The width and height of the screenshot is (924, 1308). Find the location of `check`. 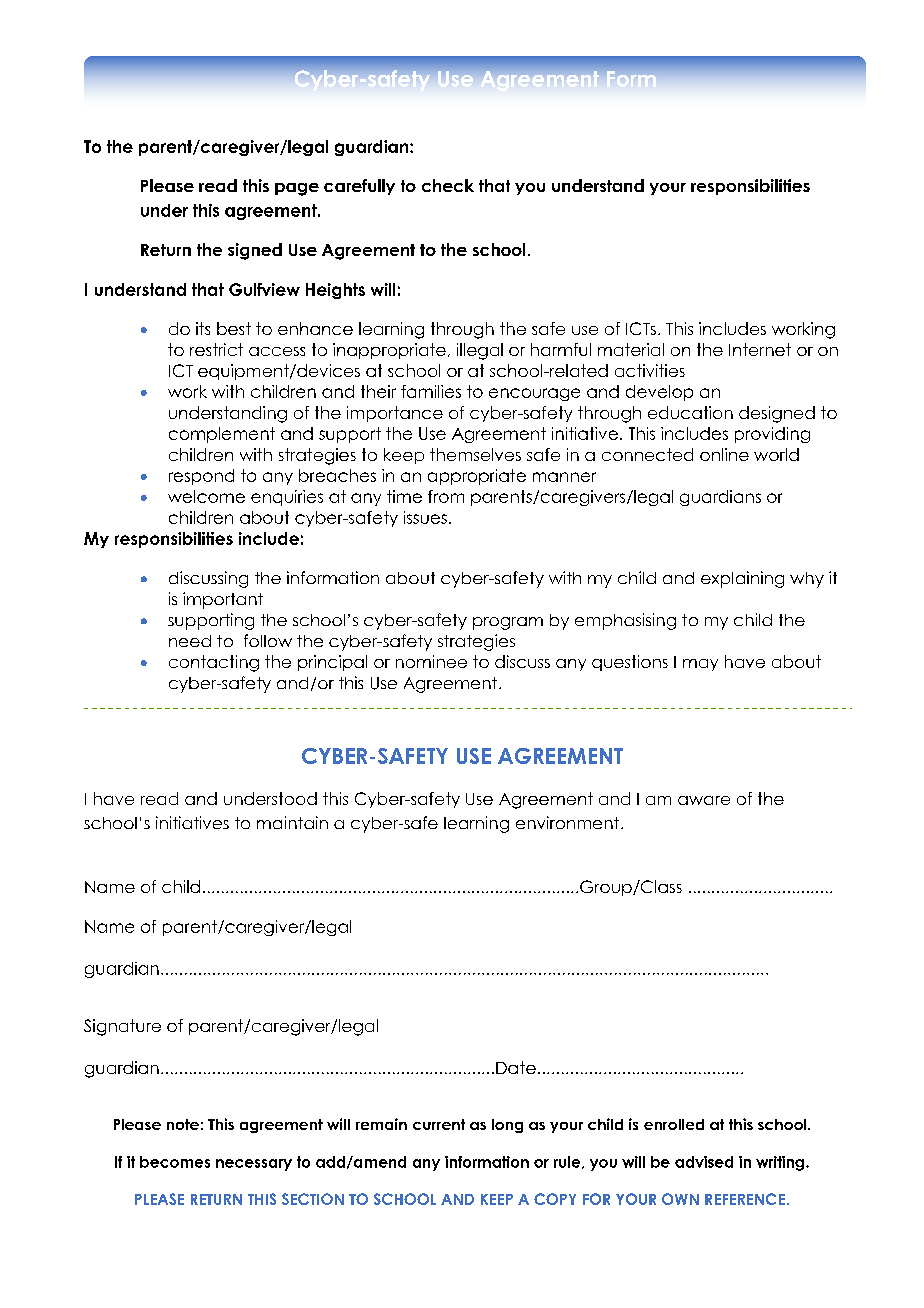

check is located at coordinates (448, 185).
